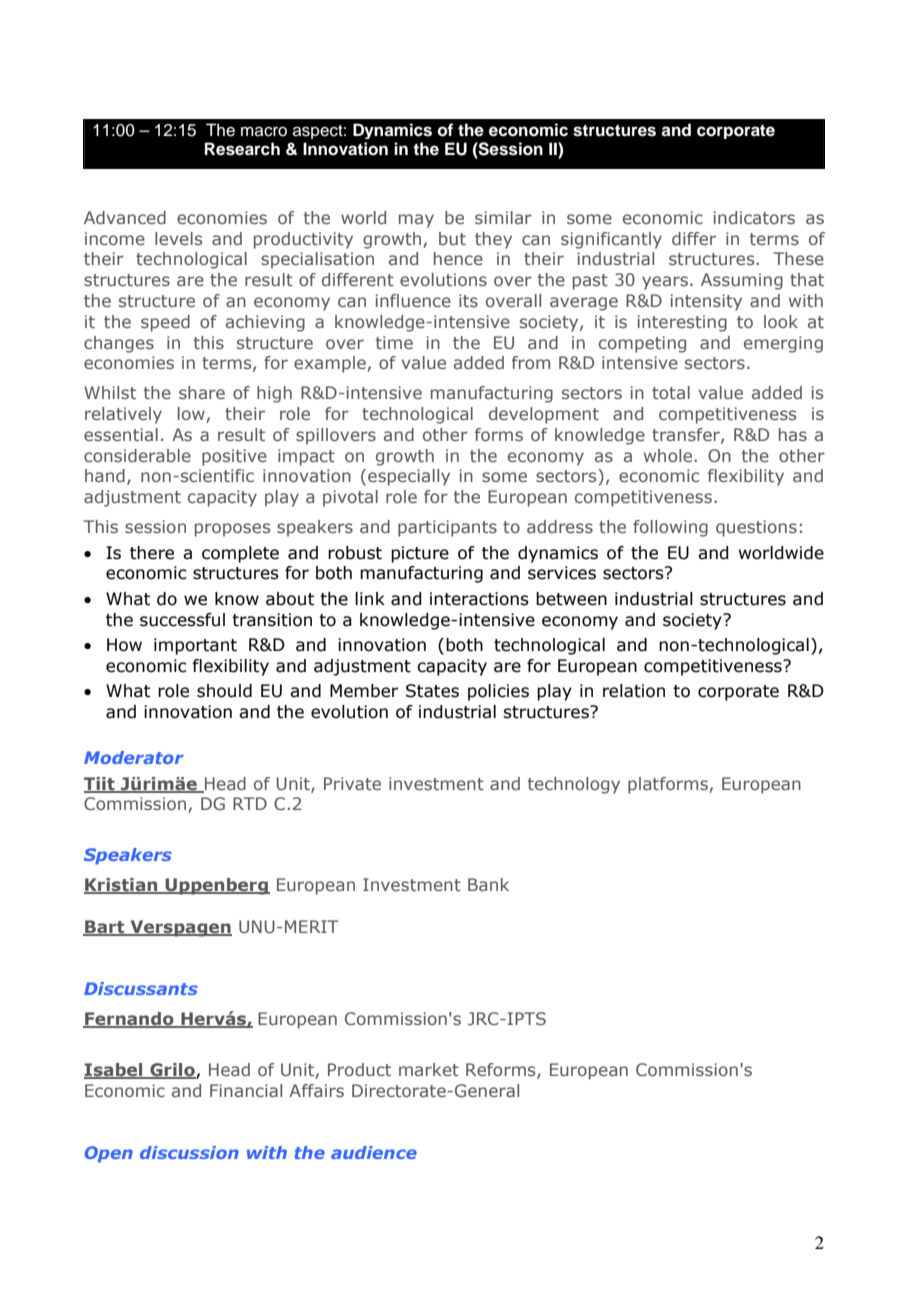  Describe the element at coordinates (634, 691) in the image. I see `relation` at that location.
